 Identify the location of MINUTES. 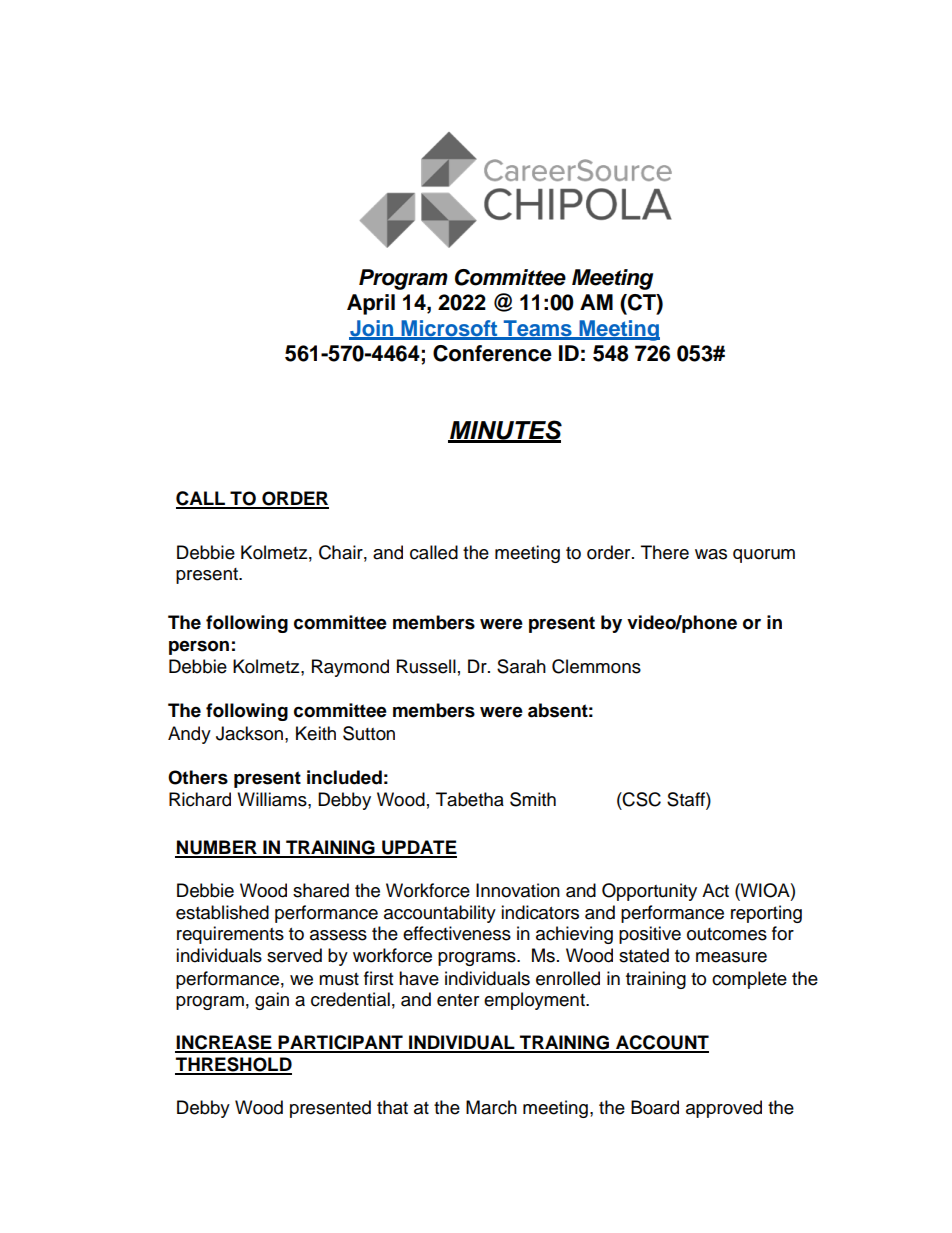
(505, 431).
